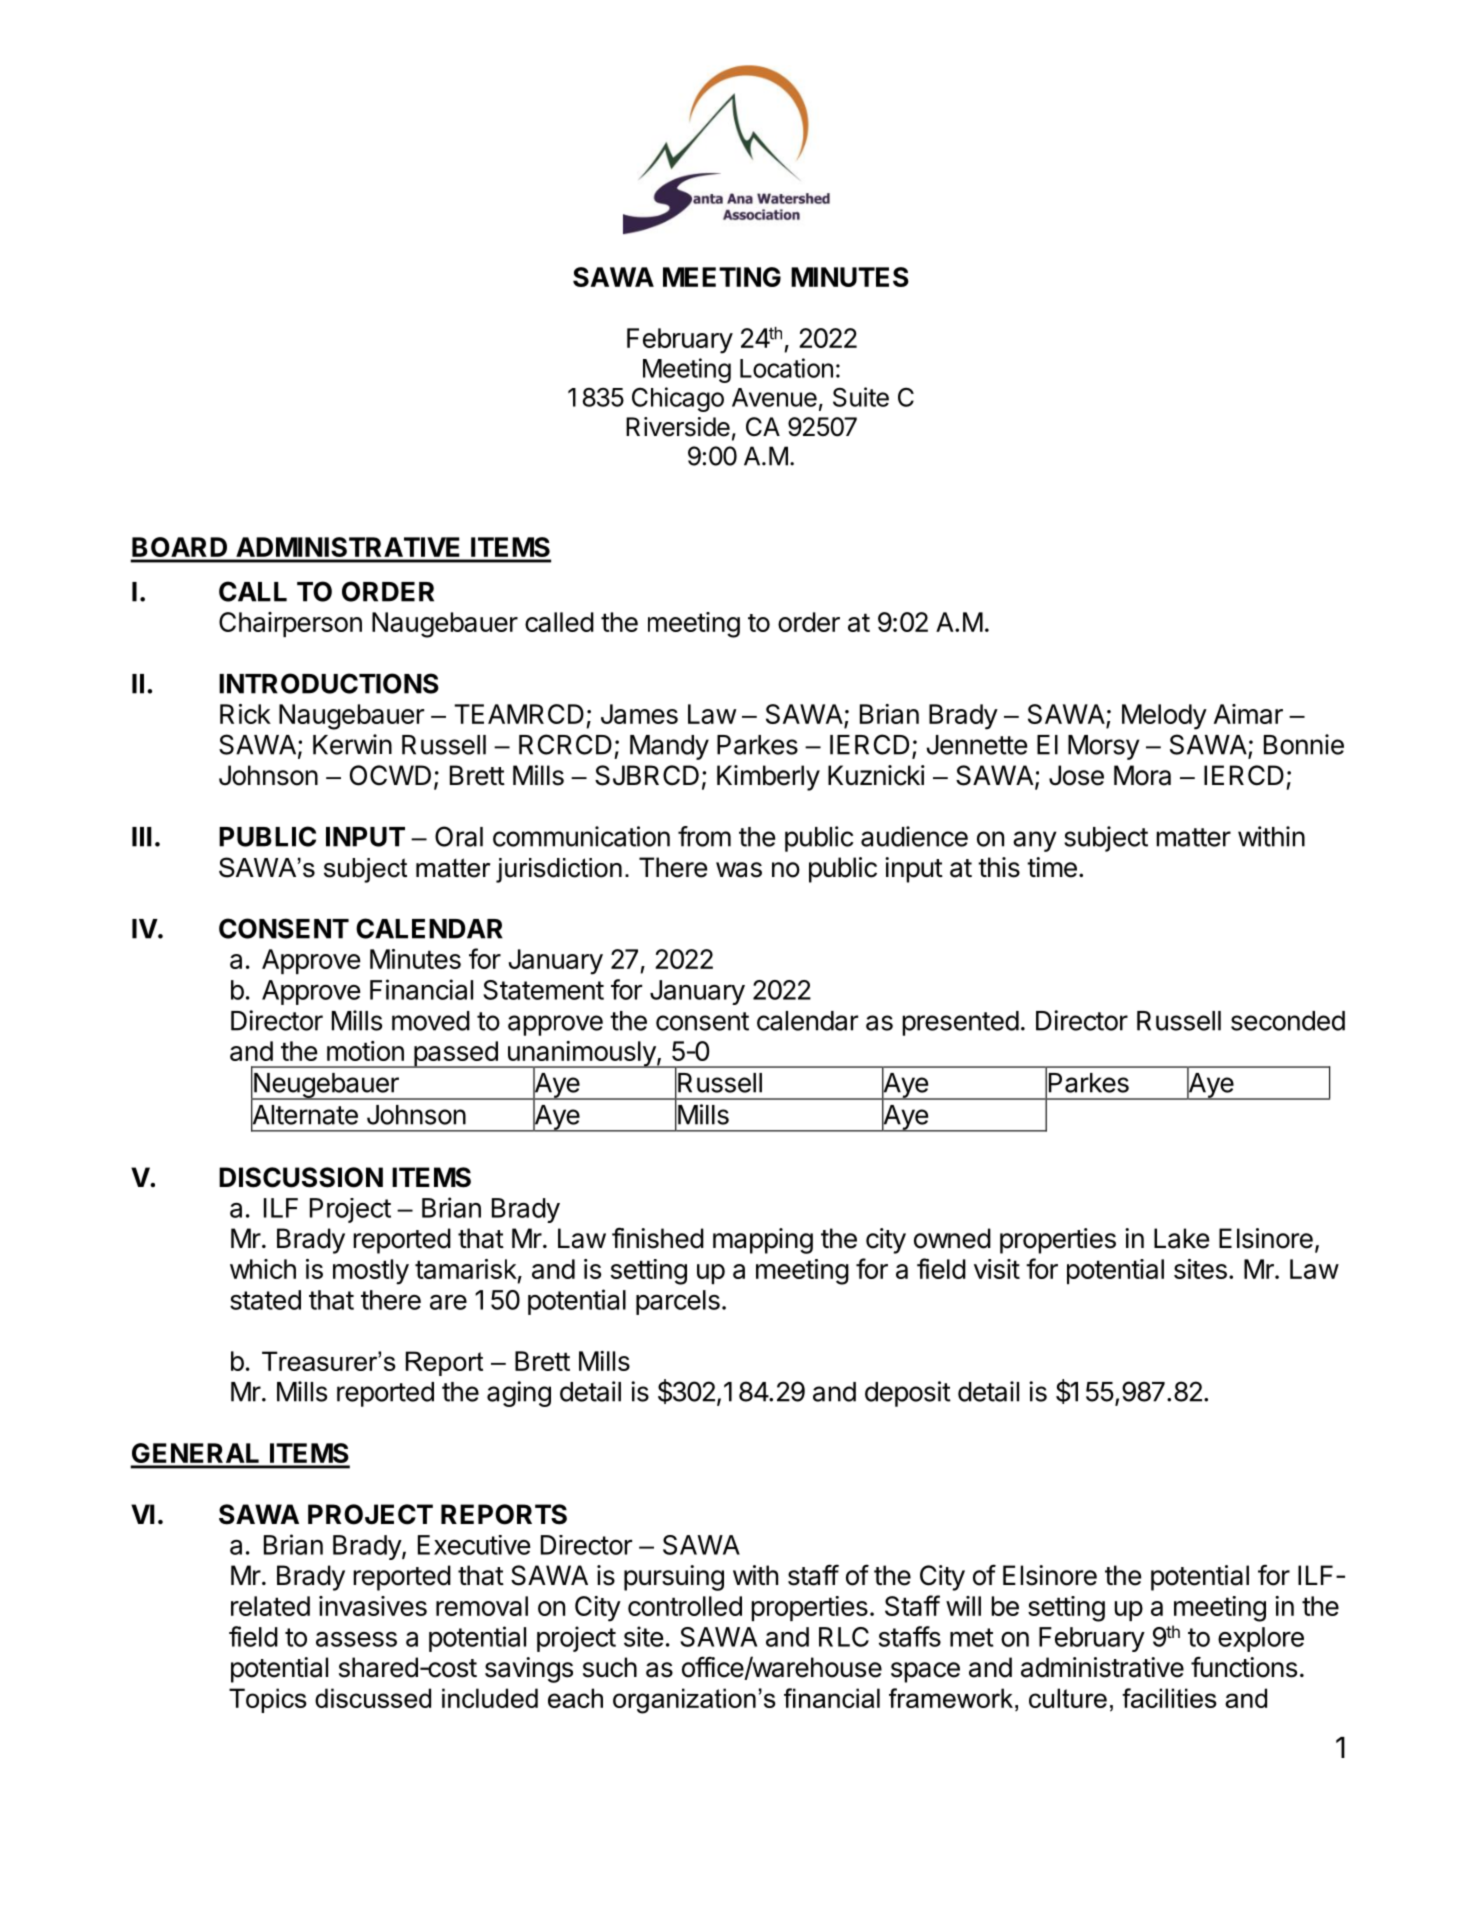  Describe the element at coordinates (678, 399) in the page. I see `Chicago` at that location.
